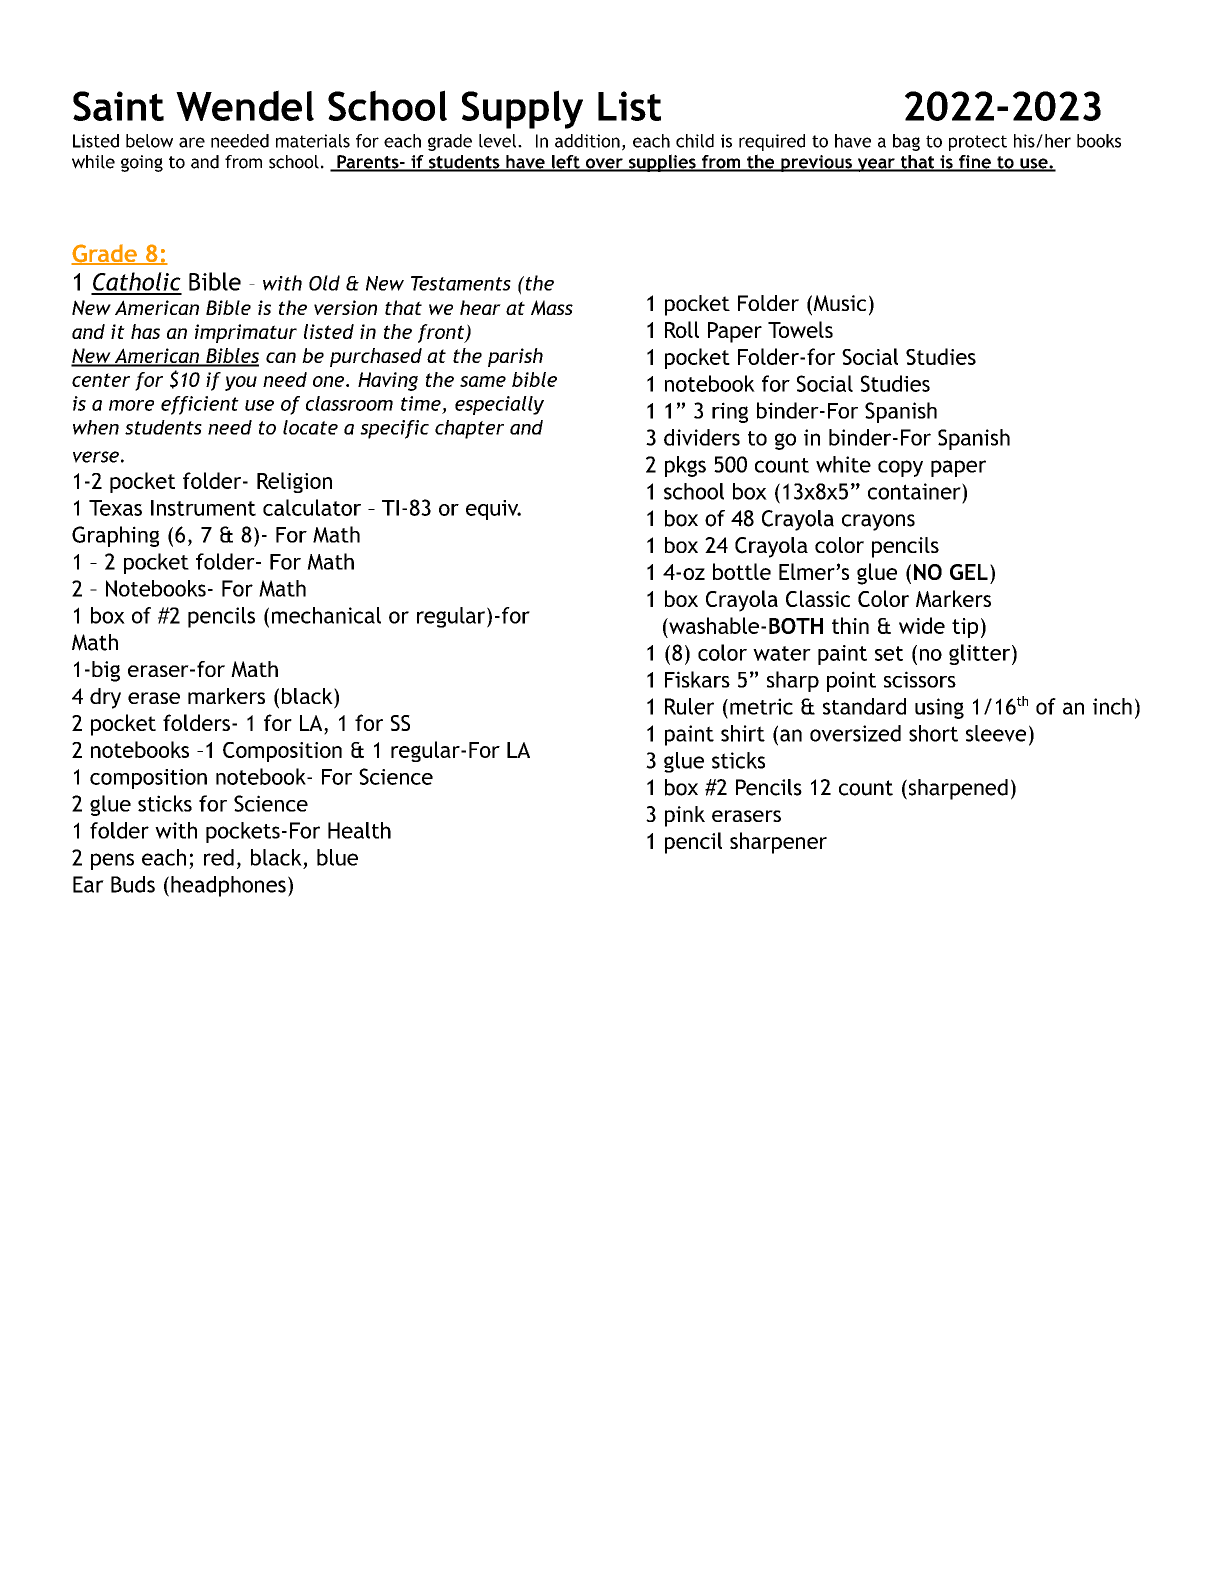 The image size is (1219, 1578). What do you see at coordinates (800, 329) in the document?
I see `Towels` at bounding box center [800, 329].
